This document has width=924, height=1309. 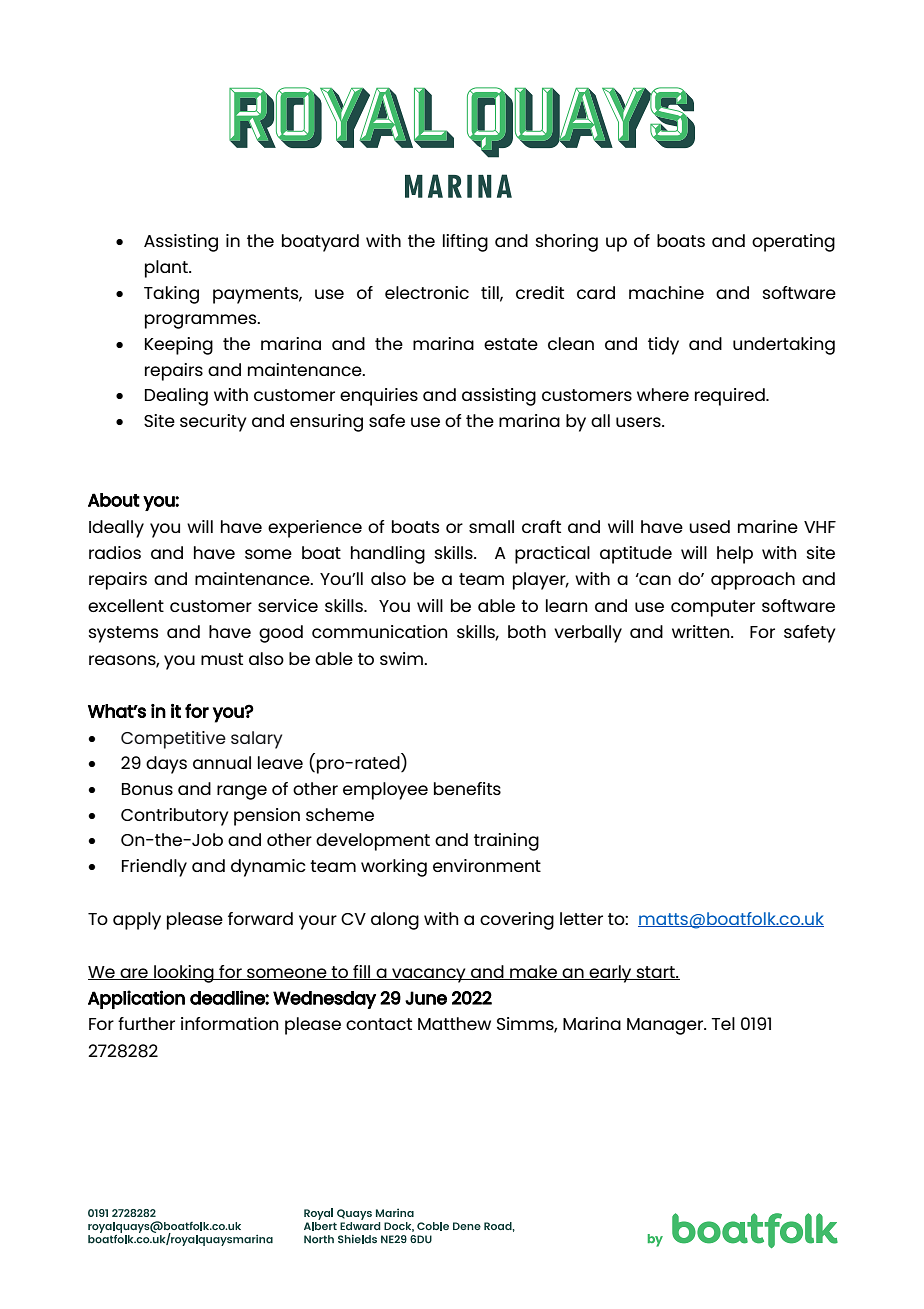 I want to click on plant, so click(x=167, y=269).
